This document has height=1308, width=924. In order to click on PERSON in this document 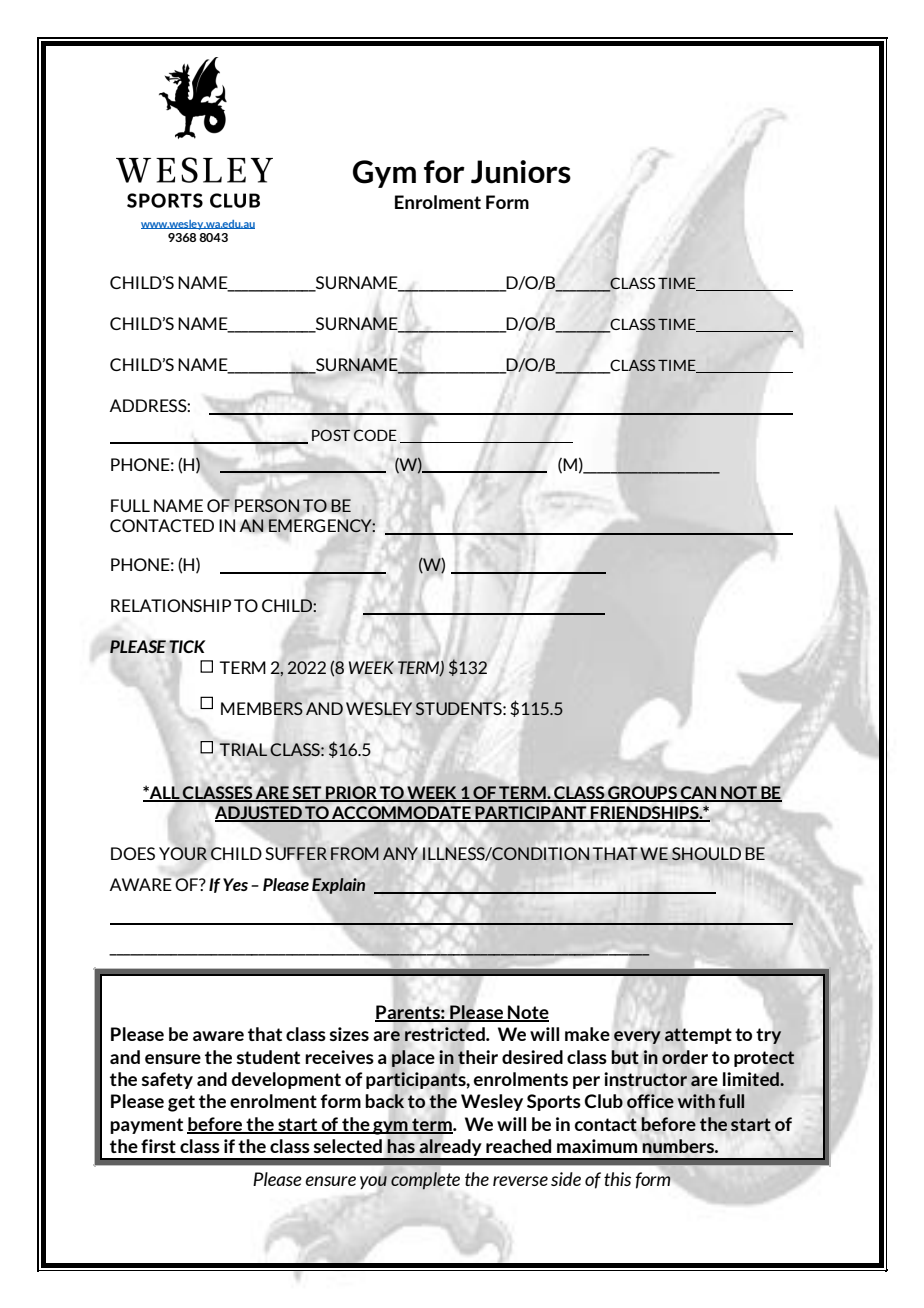, I will do `click(267, 505)`.
